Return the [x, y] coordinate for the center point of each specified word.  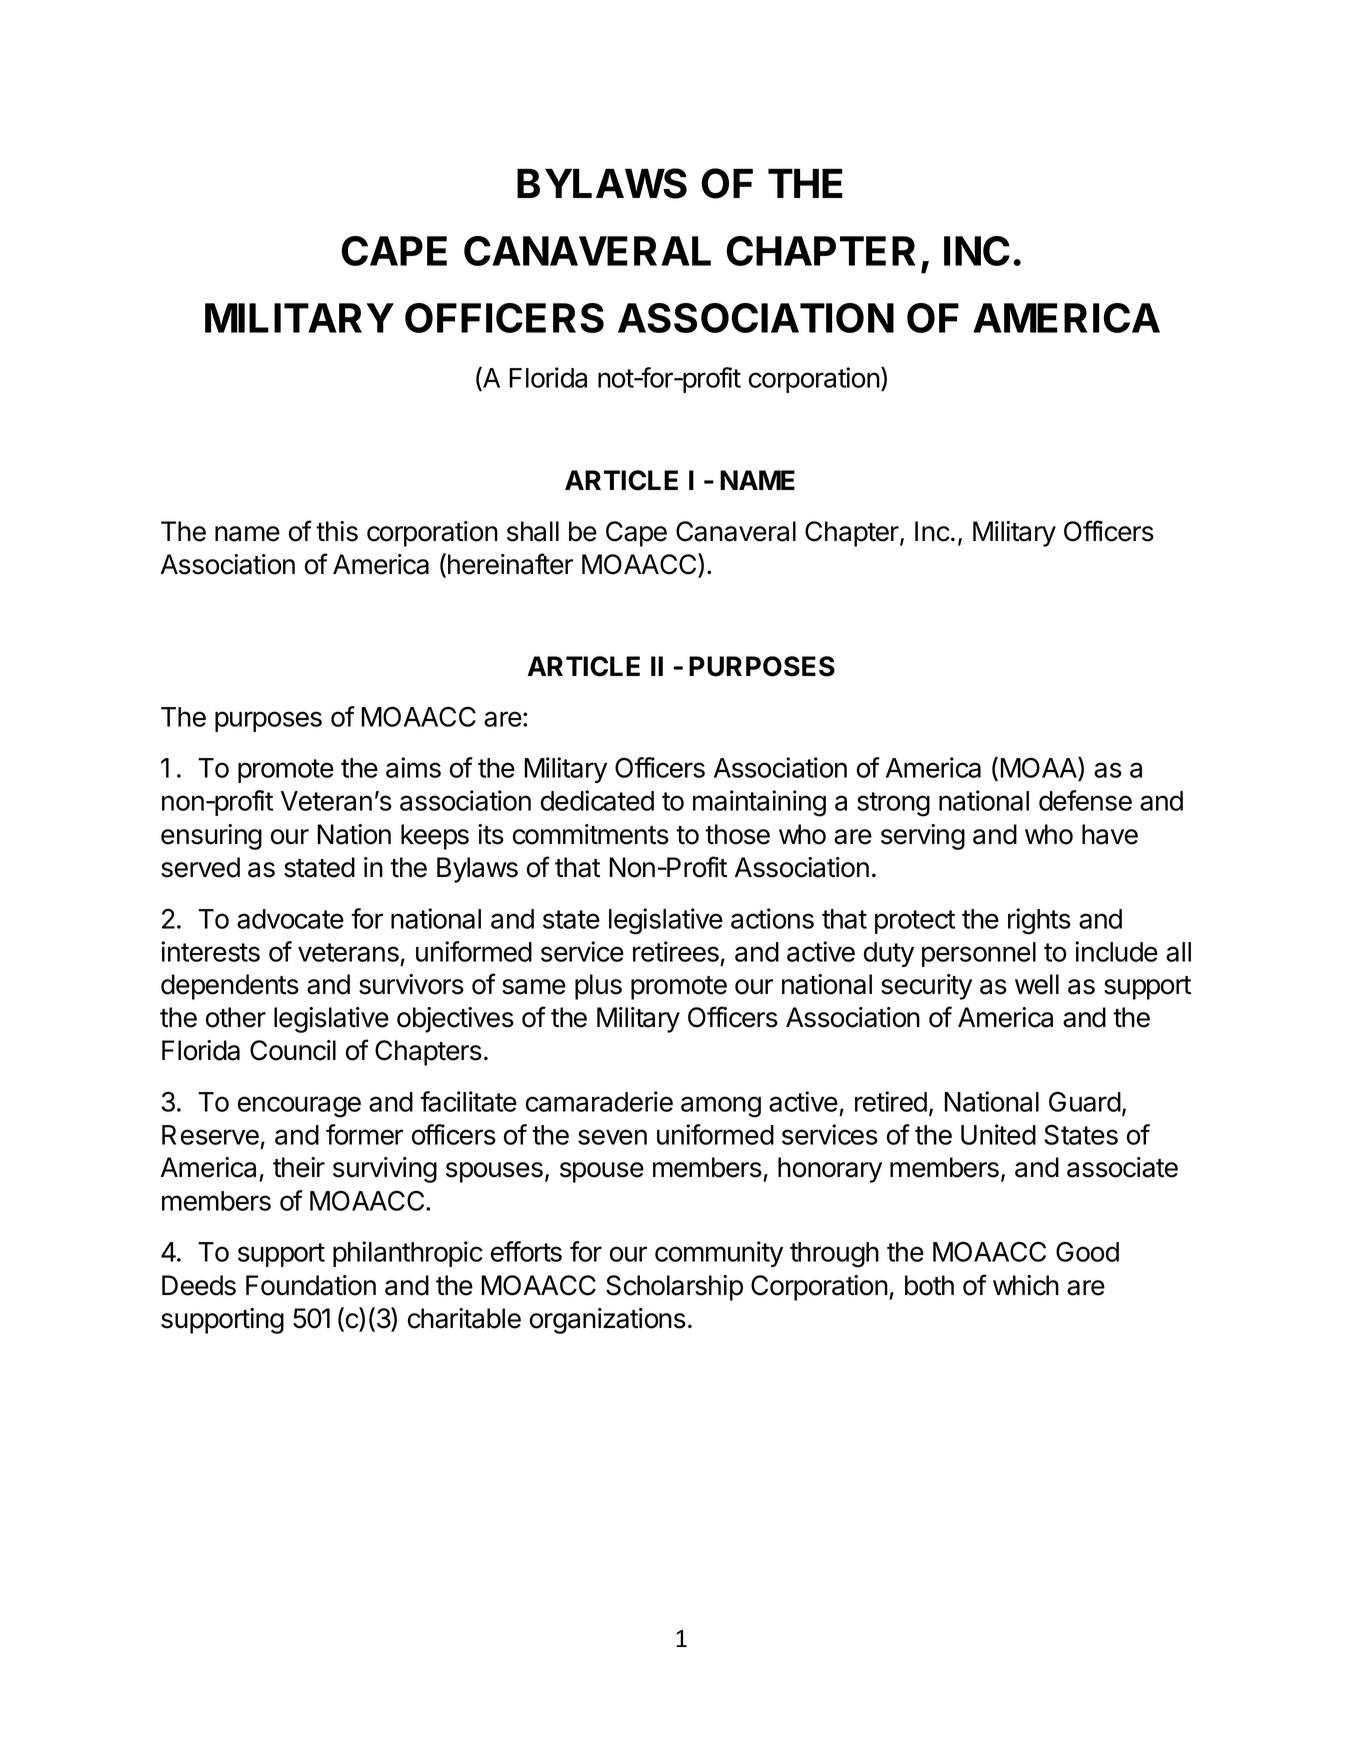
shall [533, 531]
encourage [299, 1107]
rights [1039, 921]
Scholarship [674, 1288]
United [998, 1134]
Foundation [311, 1285]
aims [413, 767]
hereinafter [510, 564]
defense [1085, 800]
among [721, 1107]
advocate [290, 919]
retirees [676, 951]
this [337, 531]
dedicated [597, 800]
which [1026, 1285]
